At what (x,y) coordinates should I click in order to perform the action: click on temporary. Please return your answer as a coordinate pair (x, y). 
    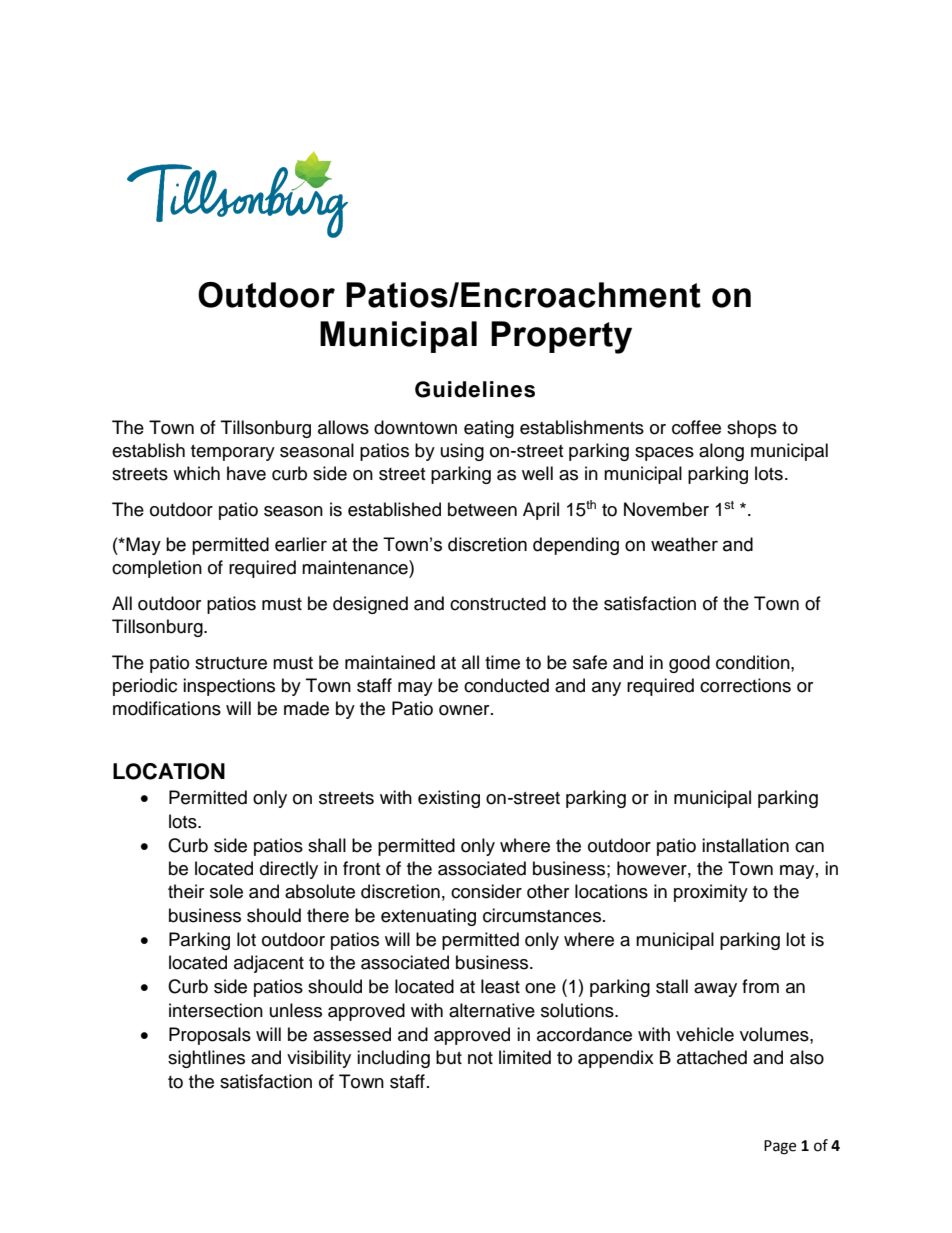
    Looking at the image, I should click on (233, 453).
